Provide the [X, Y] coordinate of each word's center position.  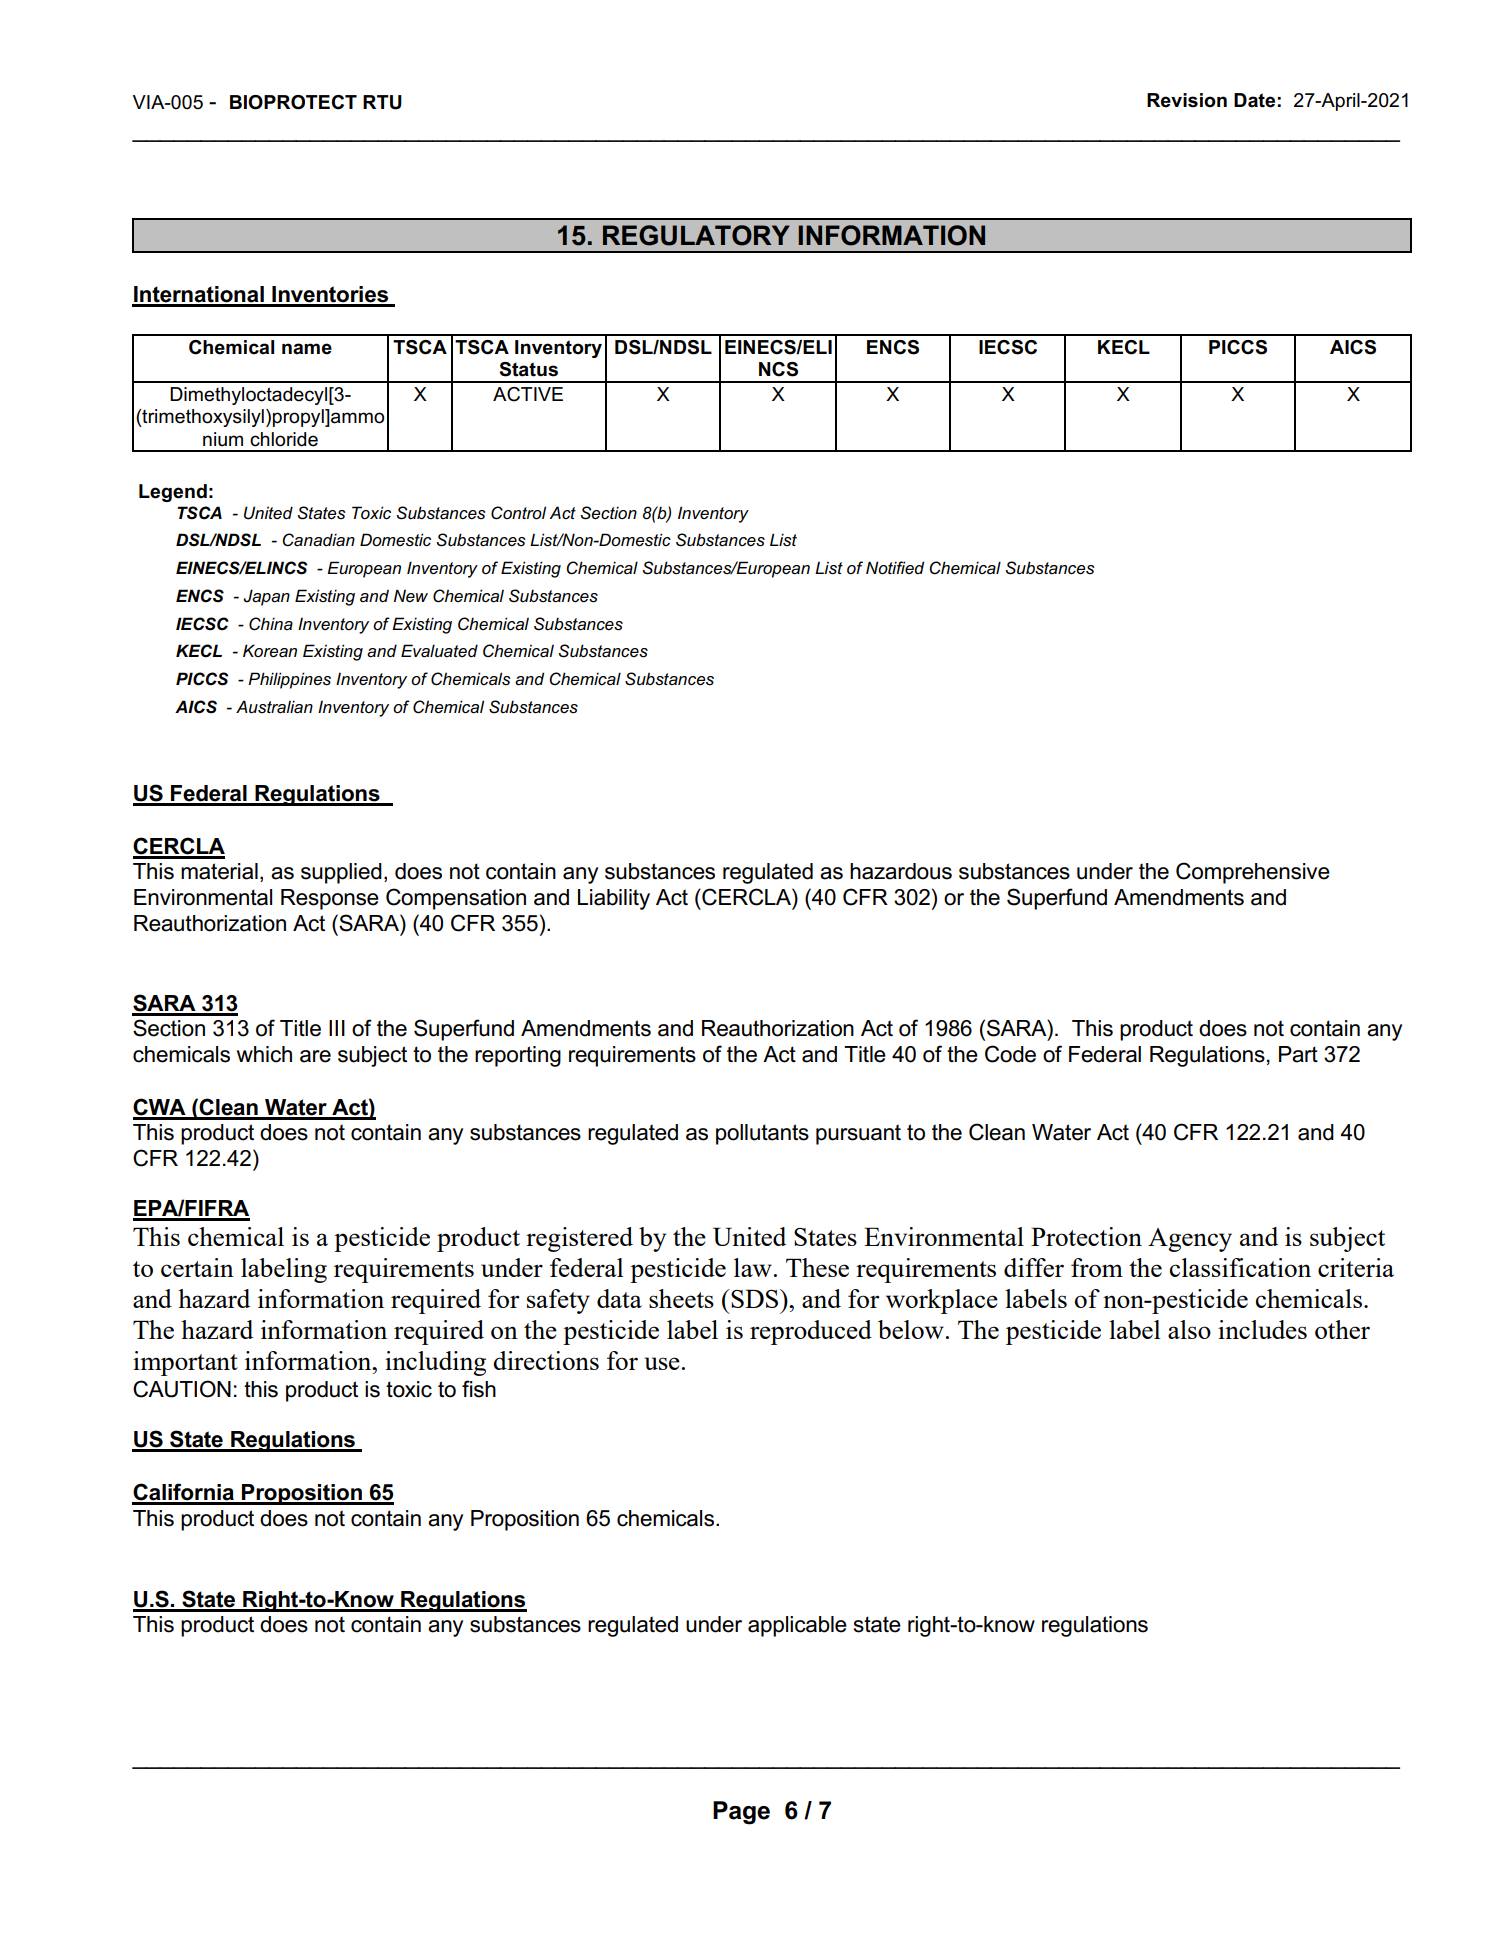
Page [741, 1813]
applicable [797, 1626]
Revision [1187, 100]
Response [330, 899]
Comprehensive [1253, 873]
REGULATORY [696, 235]
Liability [614, 899]
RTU [382, 102]
